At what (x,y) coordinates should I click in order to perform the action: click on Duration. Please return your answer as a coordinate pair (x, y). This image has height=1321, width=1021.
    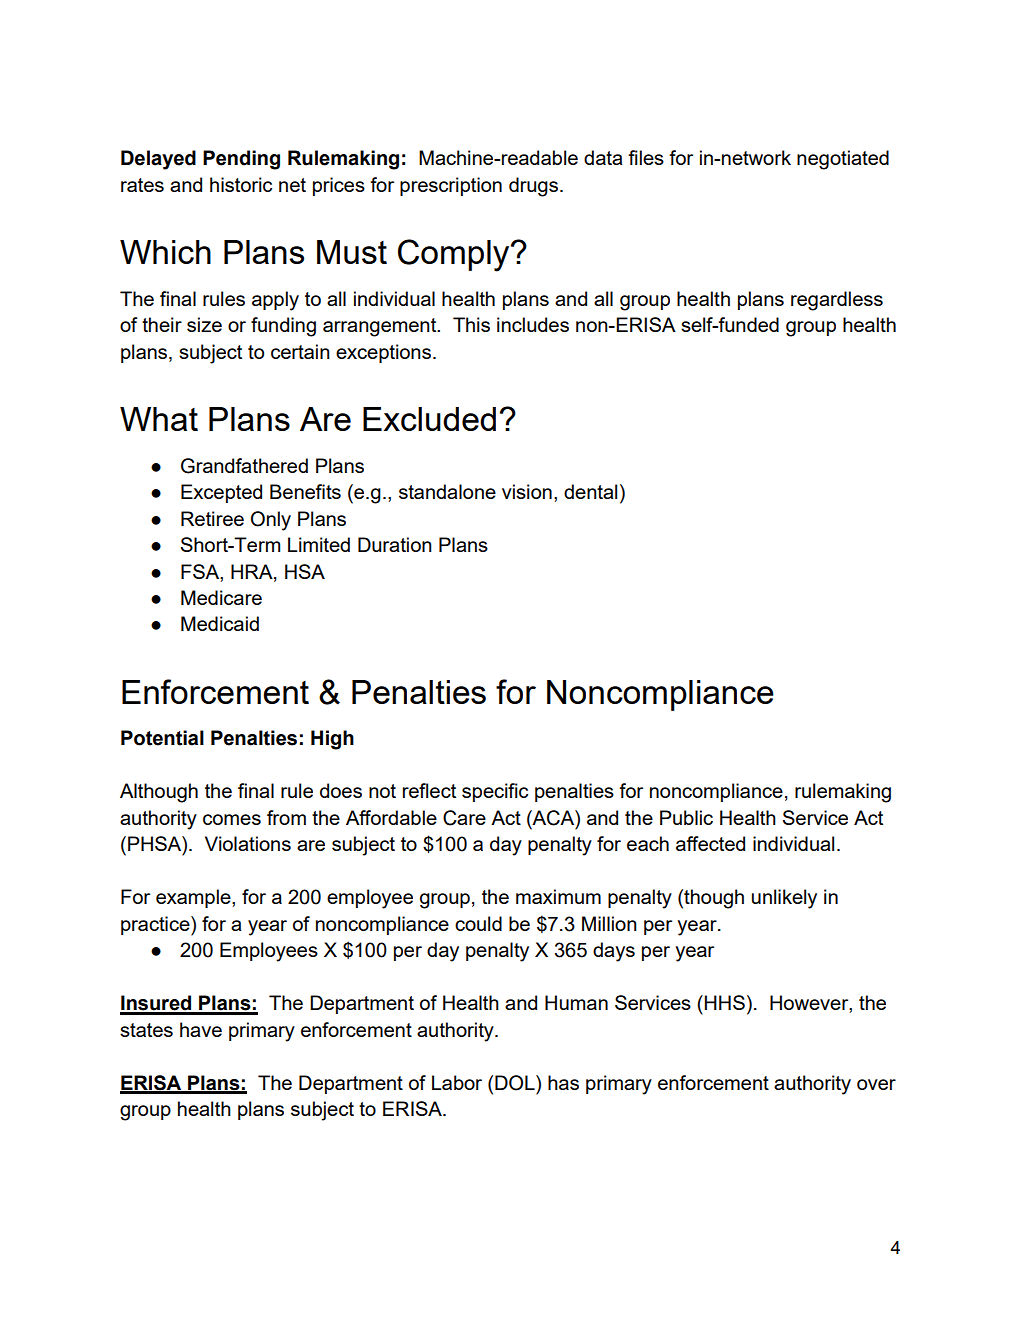
    Looking at the image, I should click on (395, 544).
